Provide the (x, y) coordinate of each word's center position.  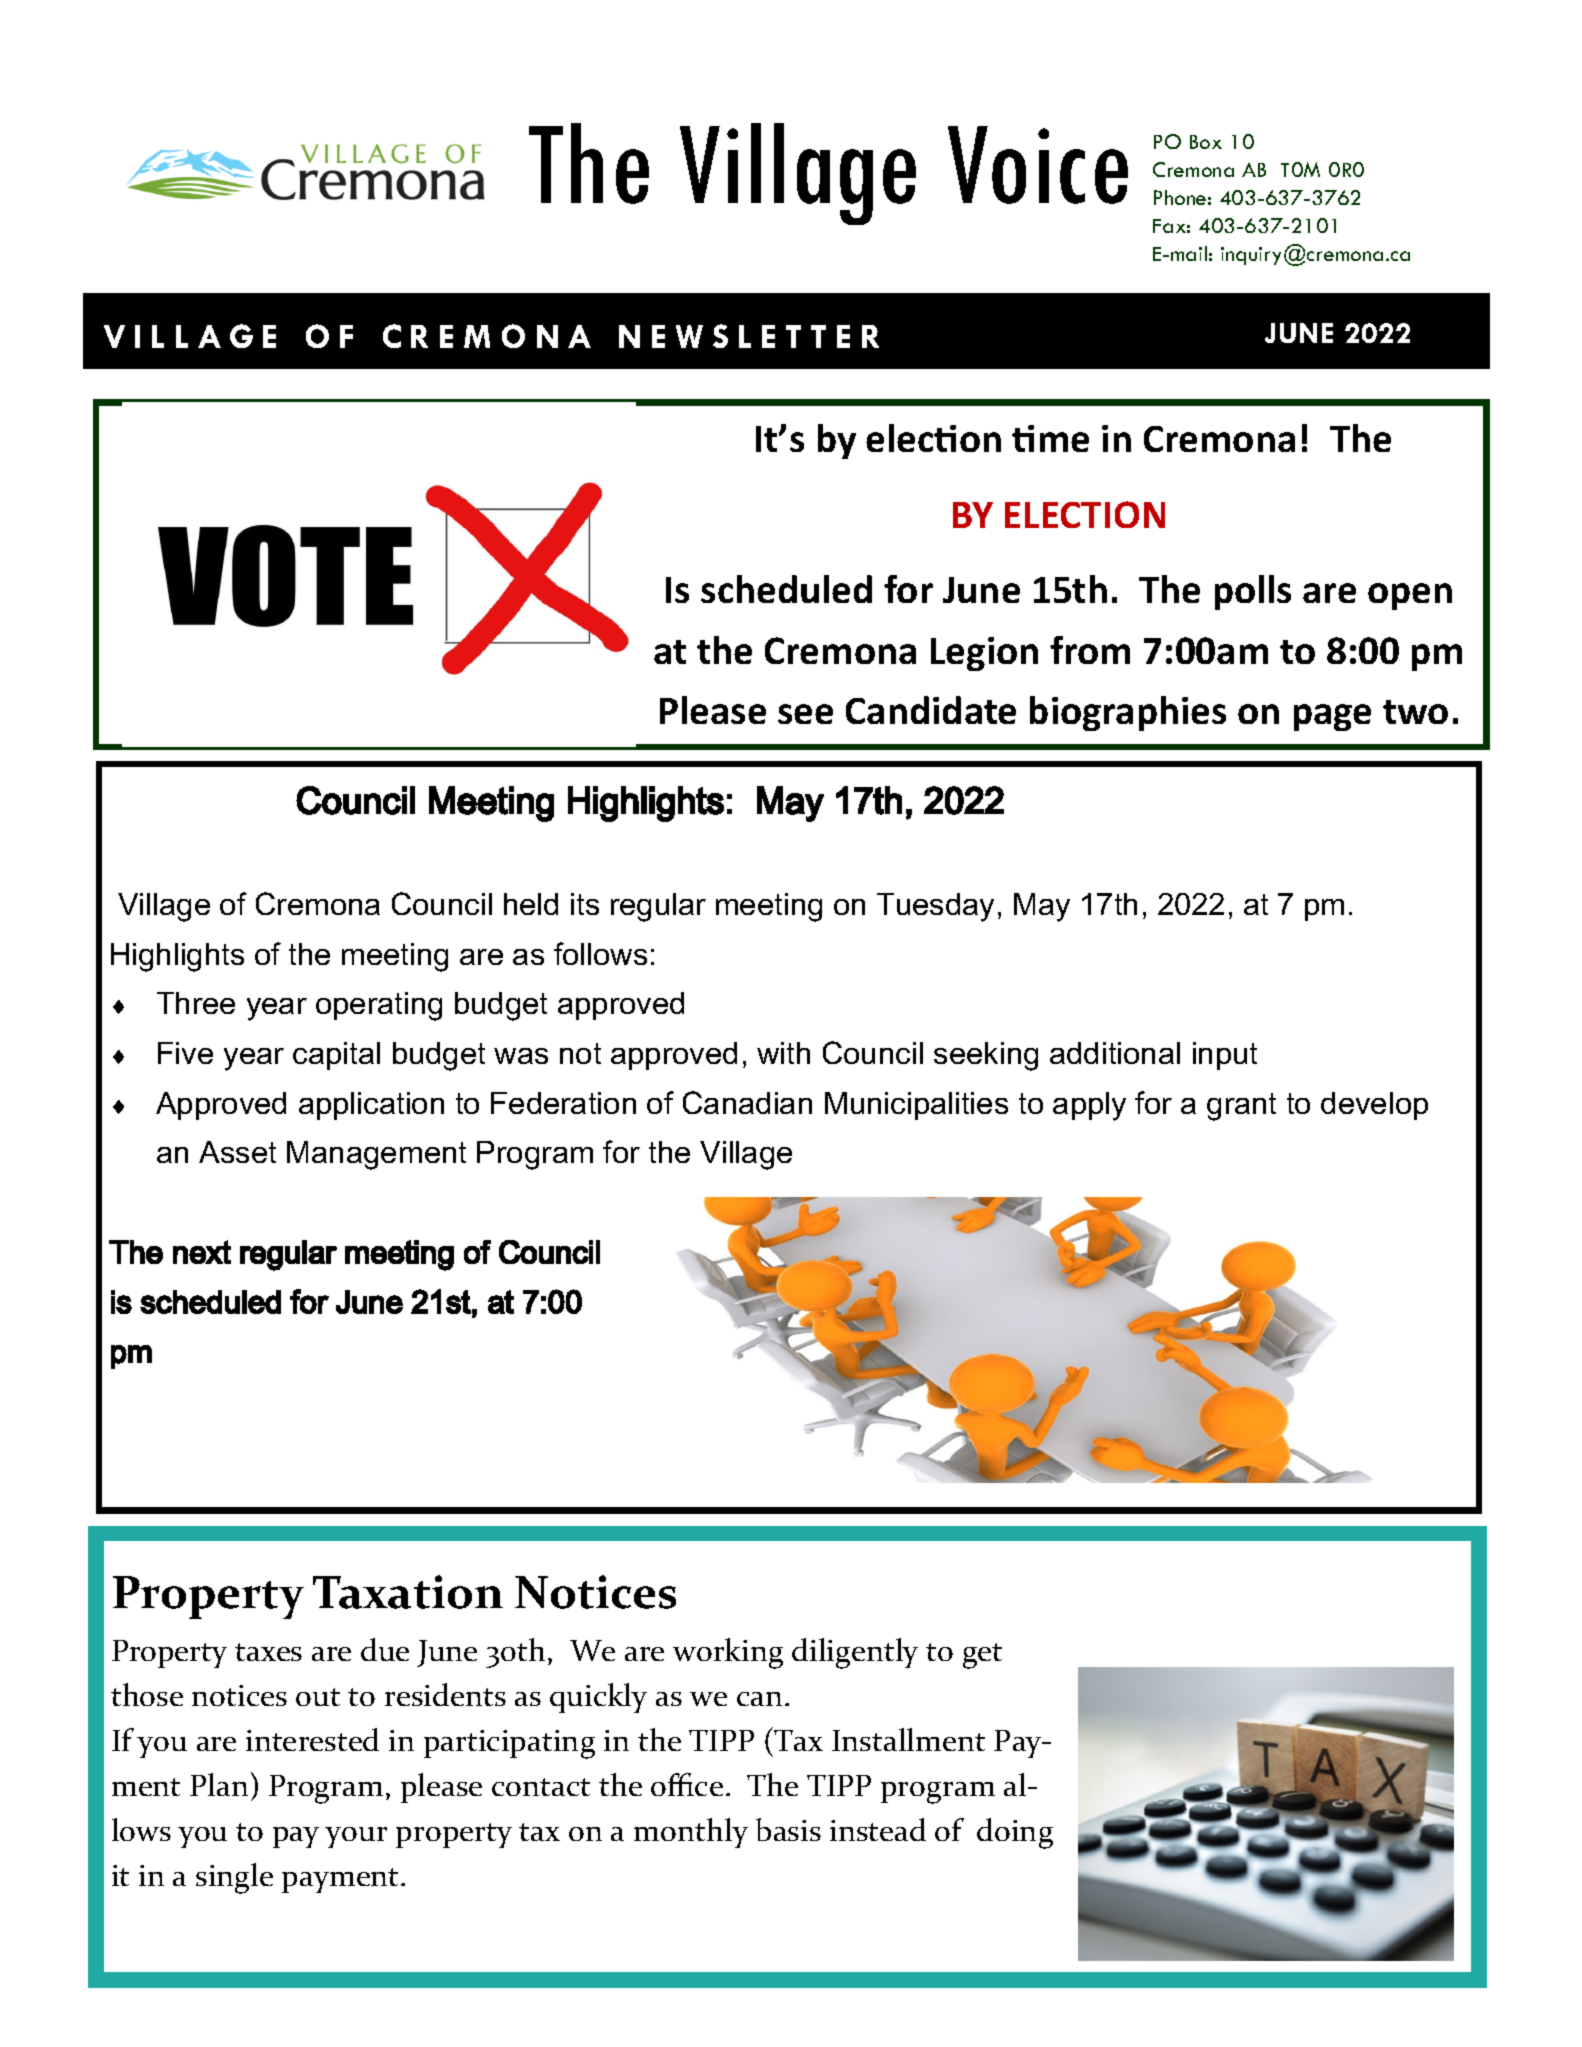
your (356, 1837)
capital (336, 1056)
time (1050, 438)
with (783, 1053)
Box (1206, 142)
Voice (1038, 165)
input (1225, 1056)
